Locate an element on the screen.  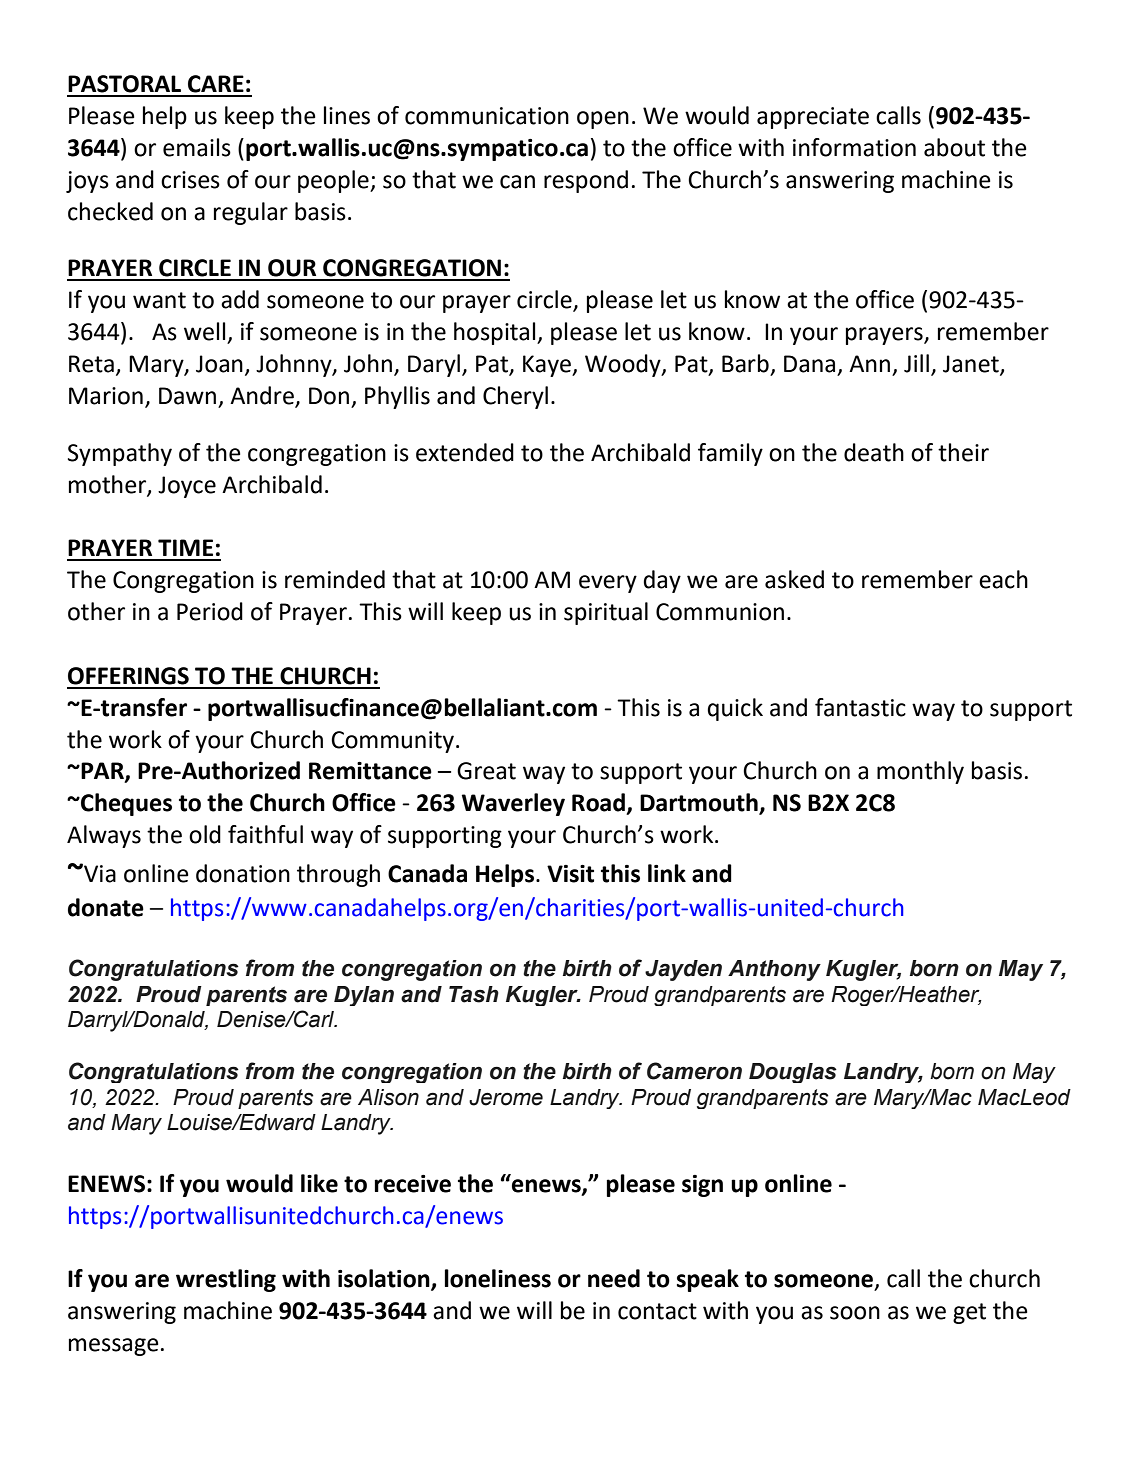
respond is located at coordinates (586, 181).
